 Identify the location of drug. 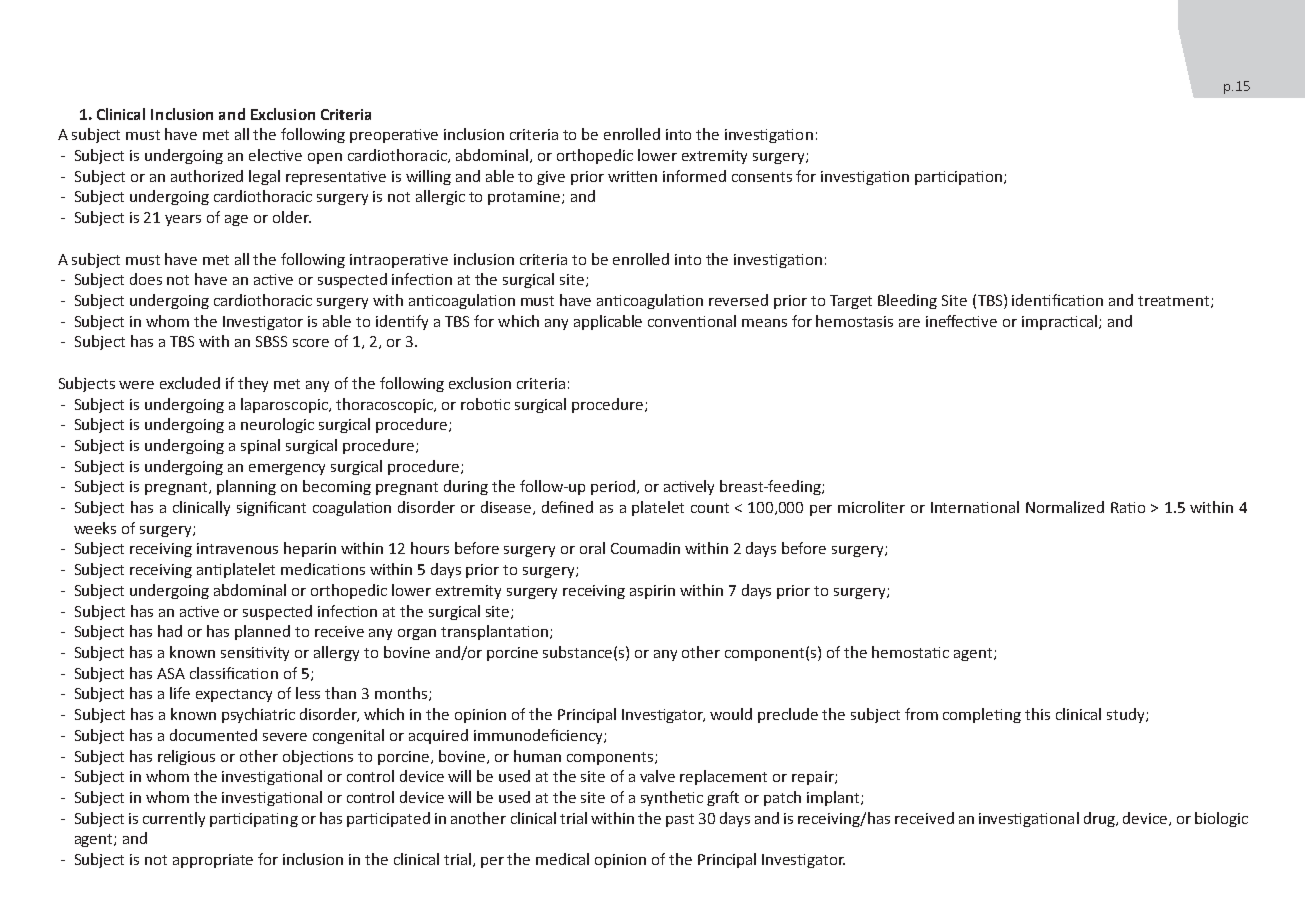
(1100, 819).
